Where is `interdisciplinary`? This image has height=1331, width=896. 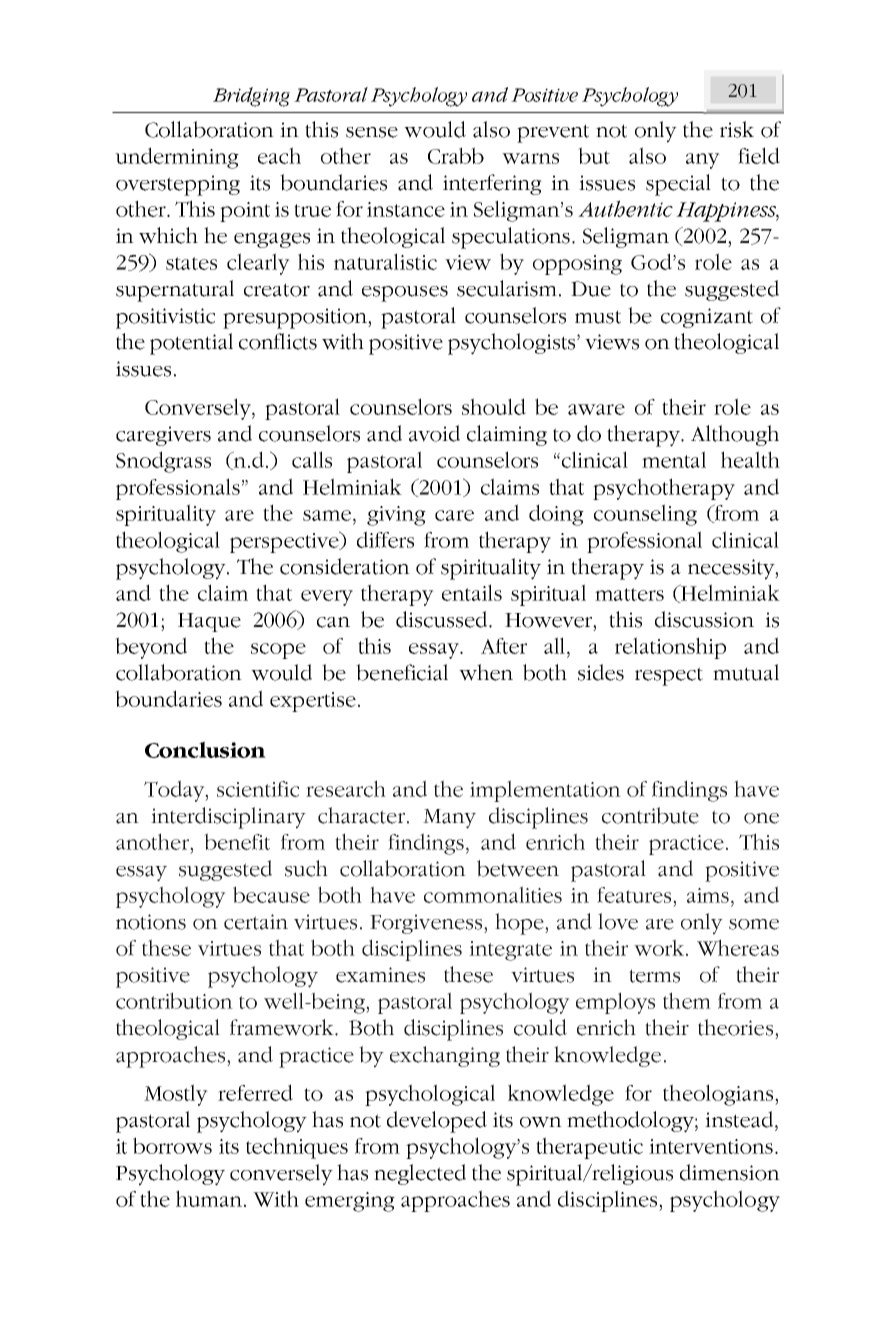 interdisciplinary is located at coordinates (228, 818).
